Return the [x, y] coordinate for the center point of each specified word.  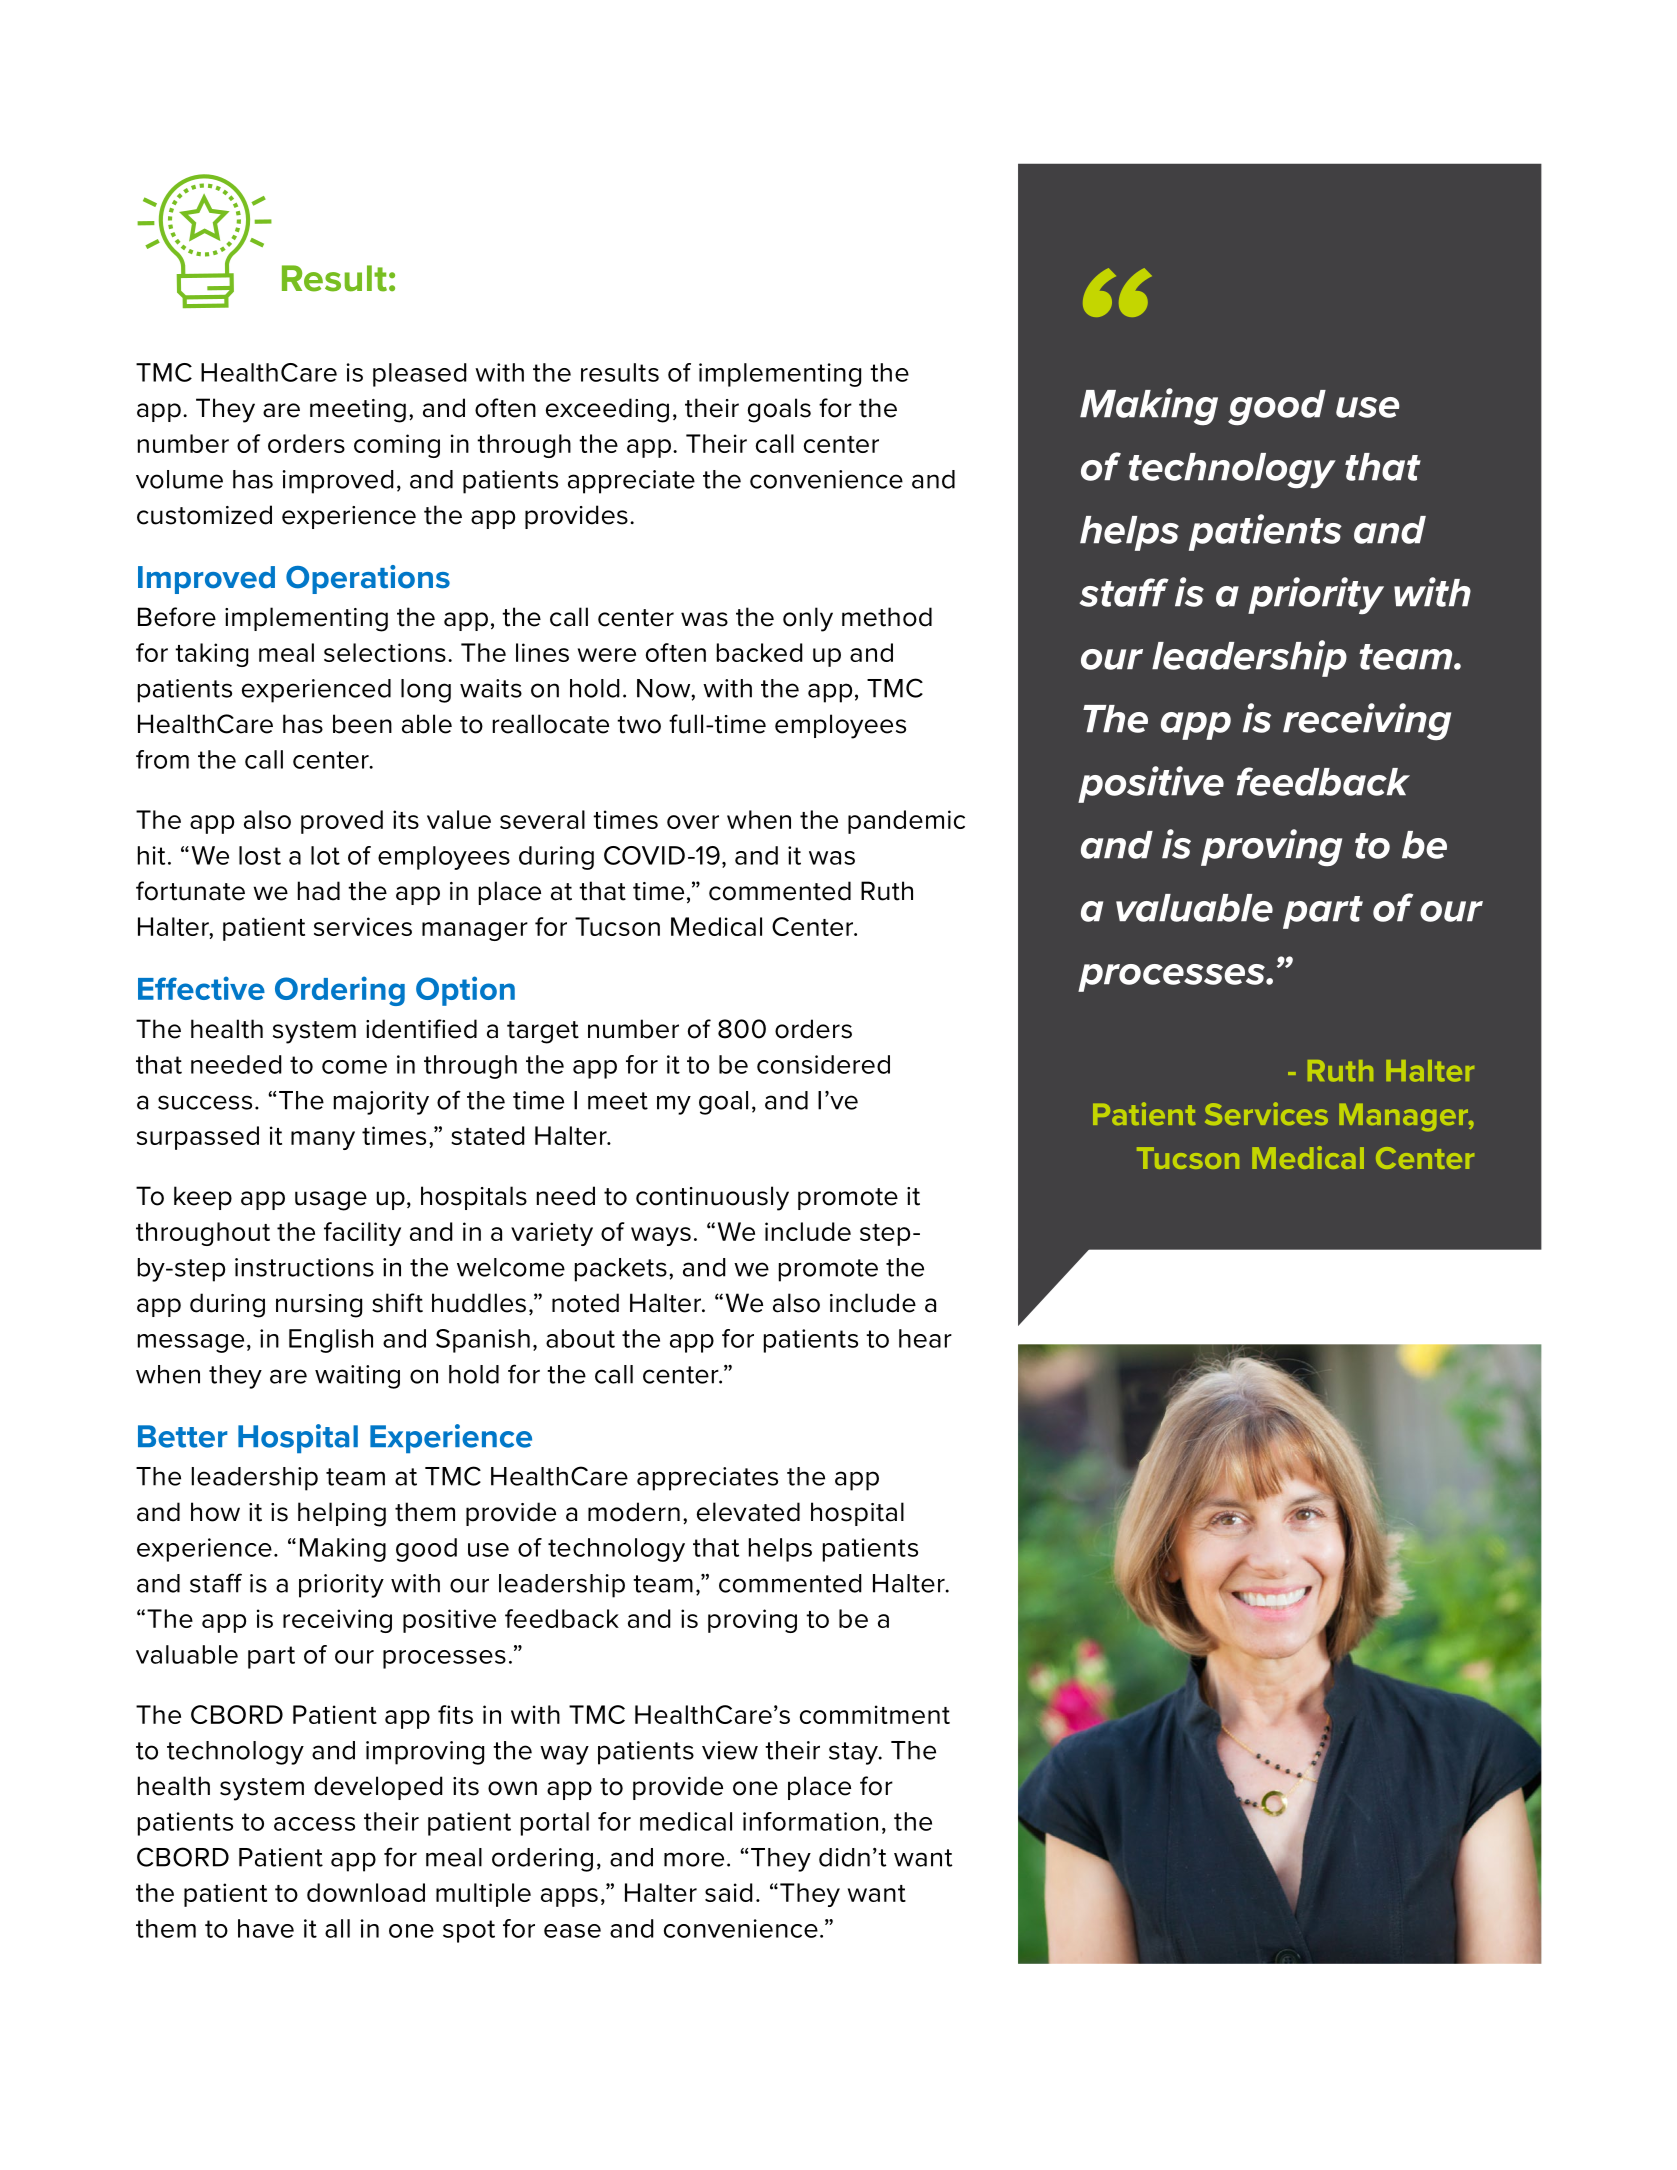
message [191, 1343]
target [543, 1032]
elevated [748, 1512]
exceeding [607, 410]
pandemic [906, 822]
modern [634, 1512]
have [266, 1928]
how [215, 1512]
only [808, 619]
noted [585, 1303]
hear [925, 1338]
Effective [201, 988]
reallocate [551, 724]
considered [823, 1064]
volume [179, 479]
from [162, 759]
